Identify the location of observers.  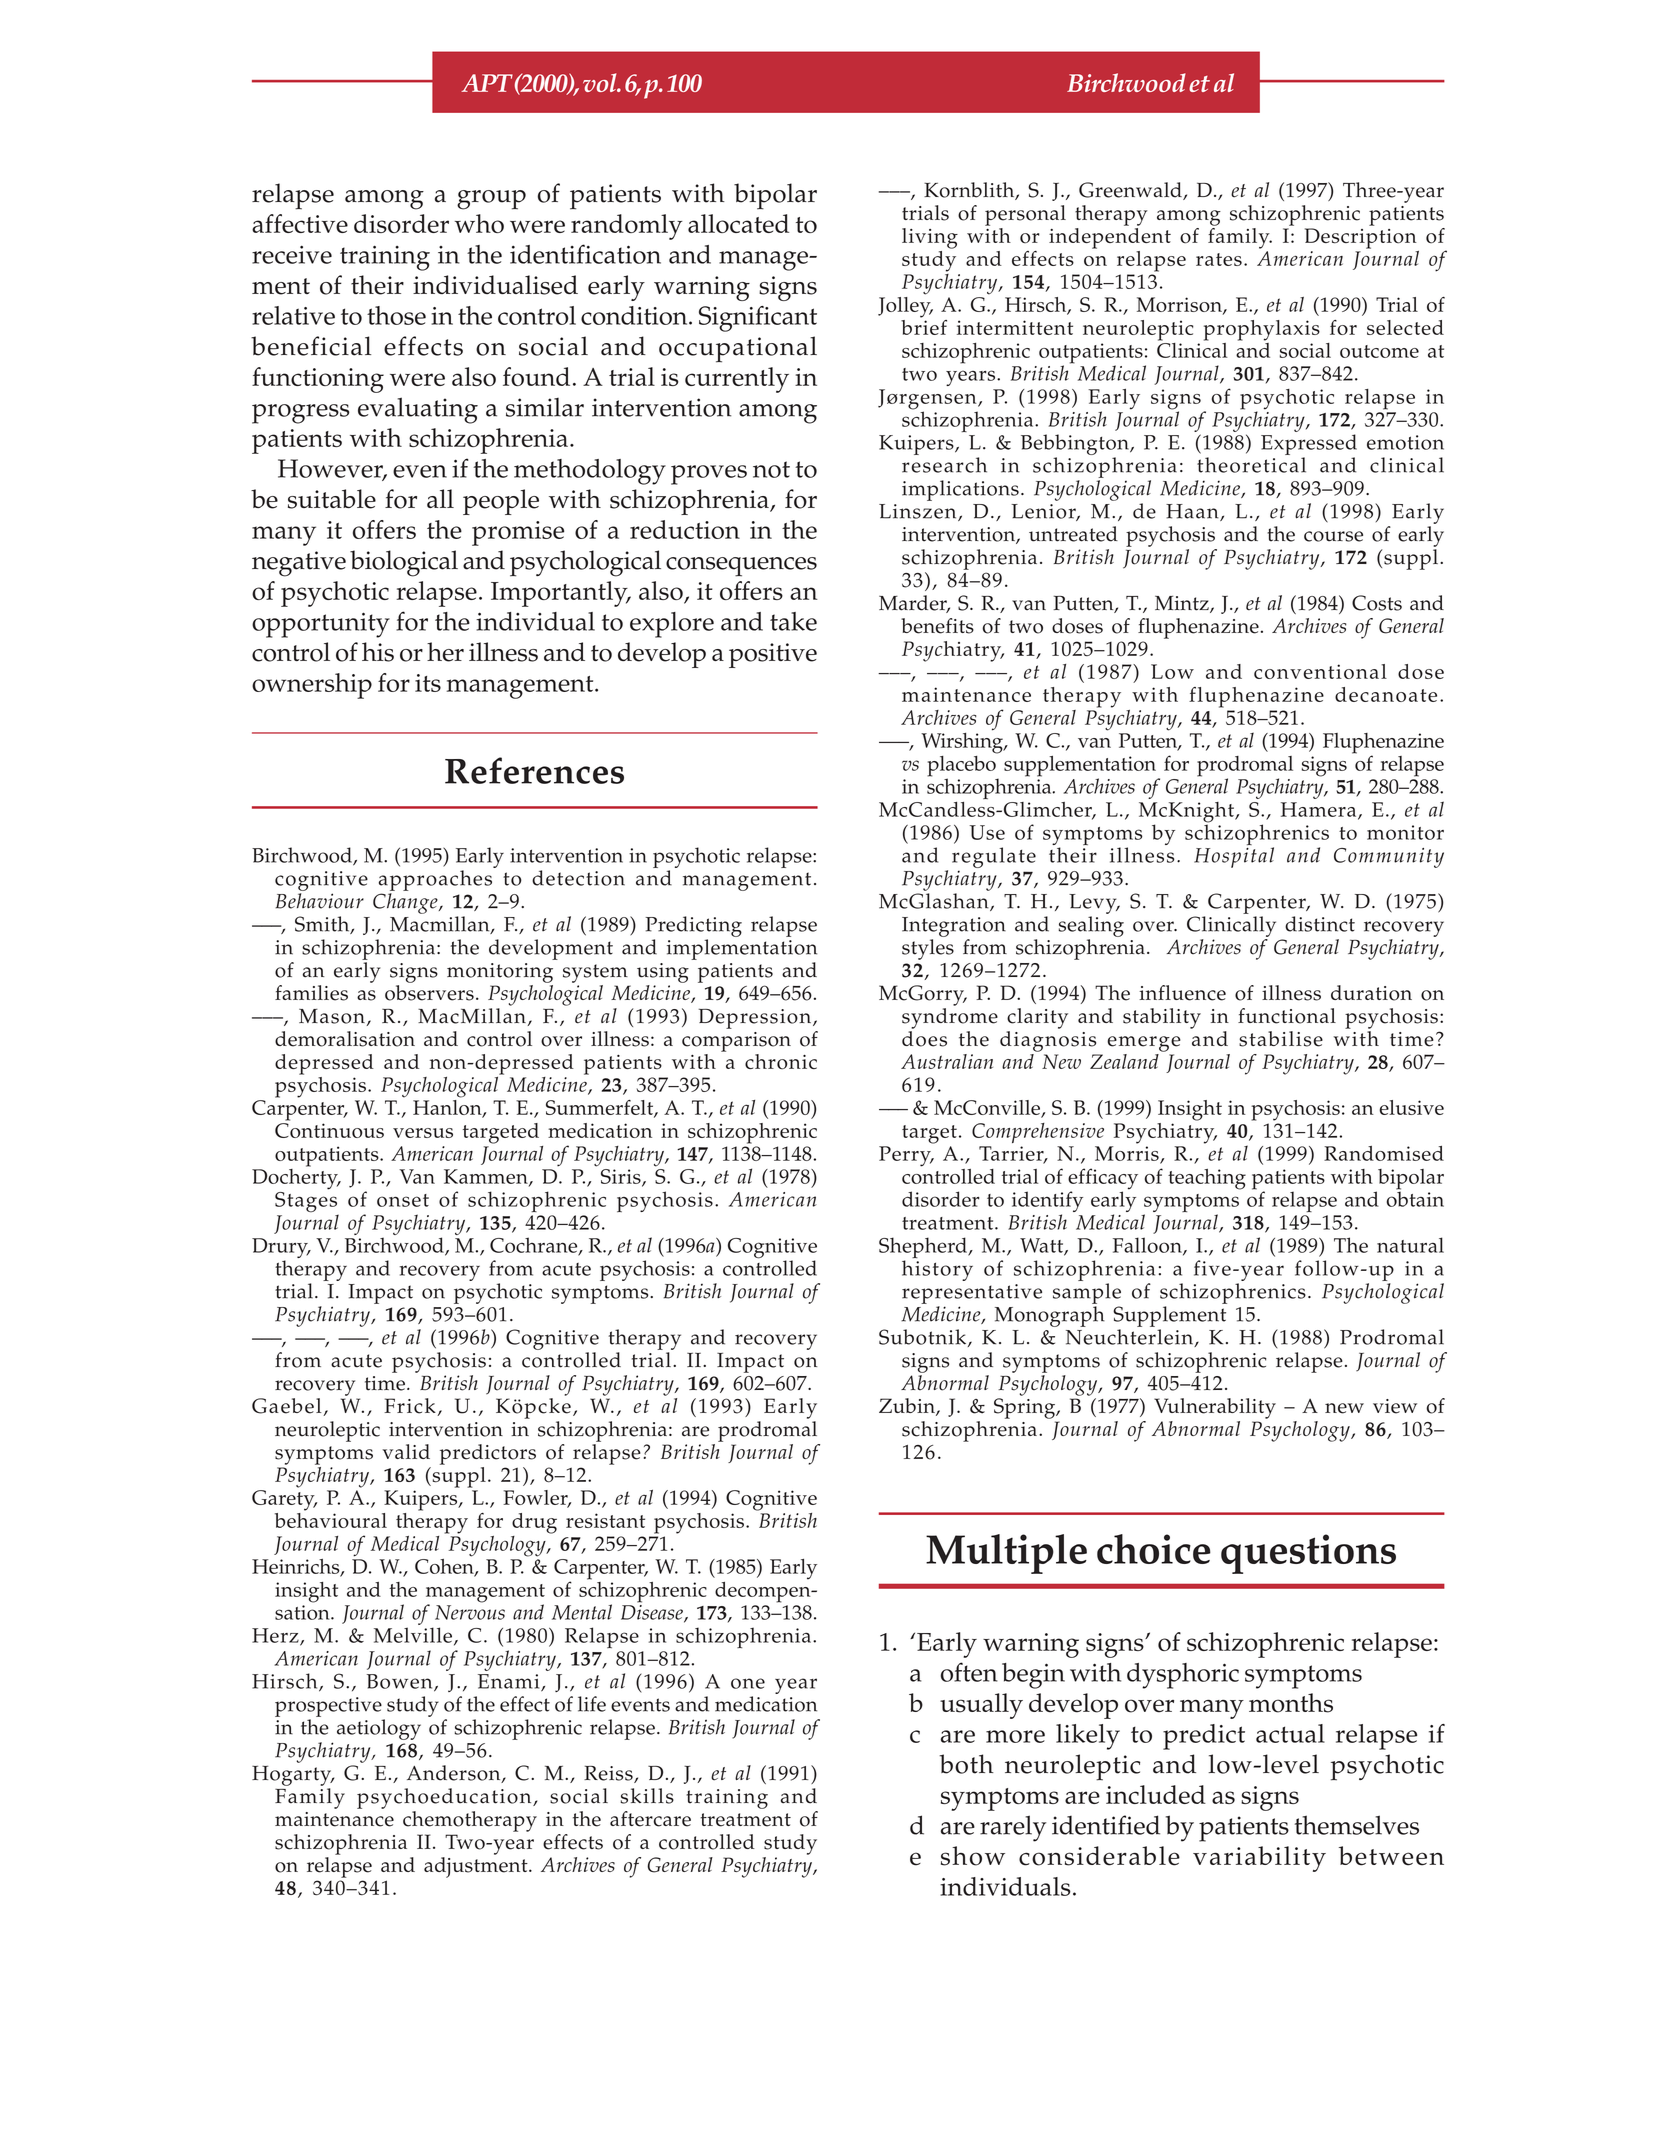
(429, 993).
